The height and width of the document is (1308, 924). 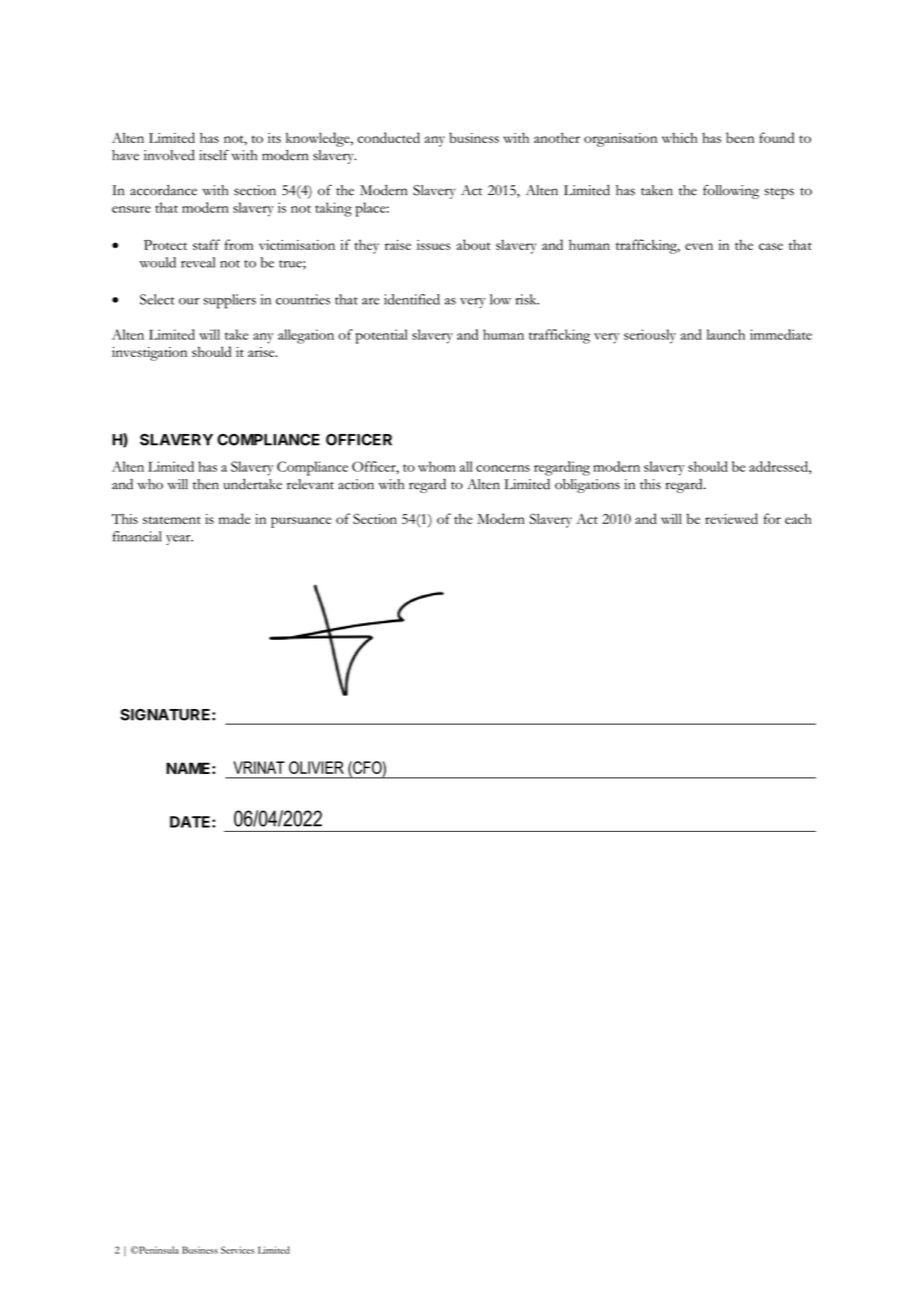 What do you see at coordinates (731, 192) in the document?
I see `following` at bounding box center [731, 192].
